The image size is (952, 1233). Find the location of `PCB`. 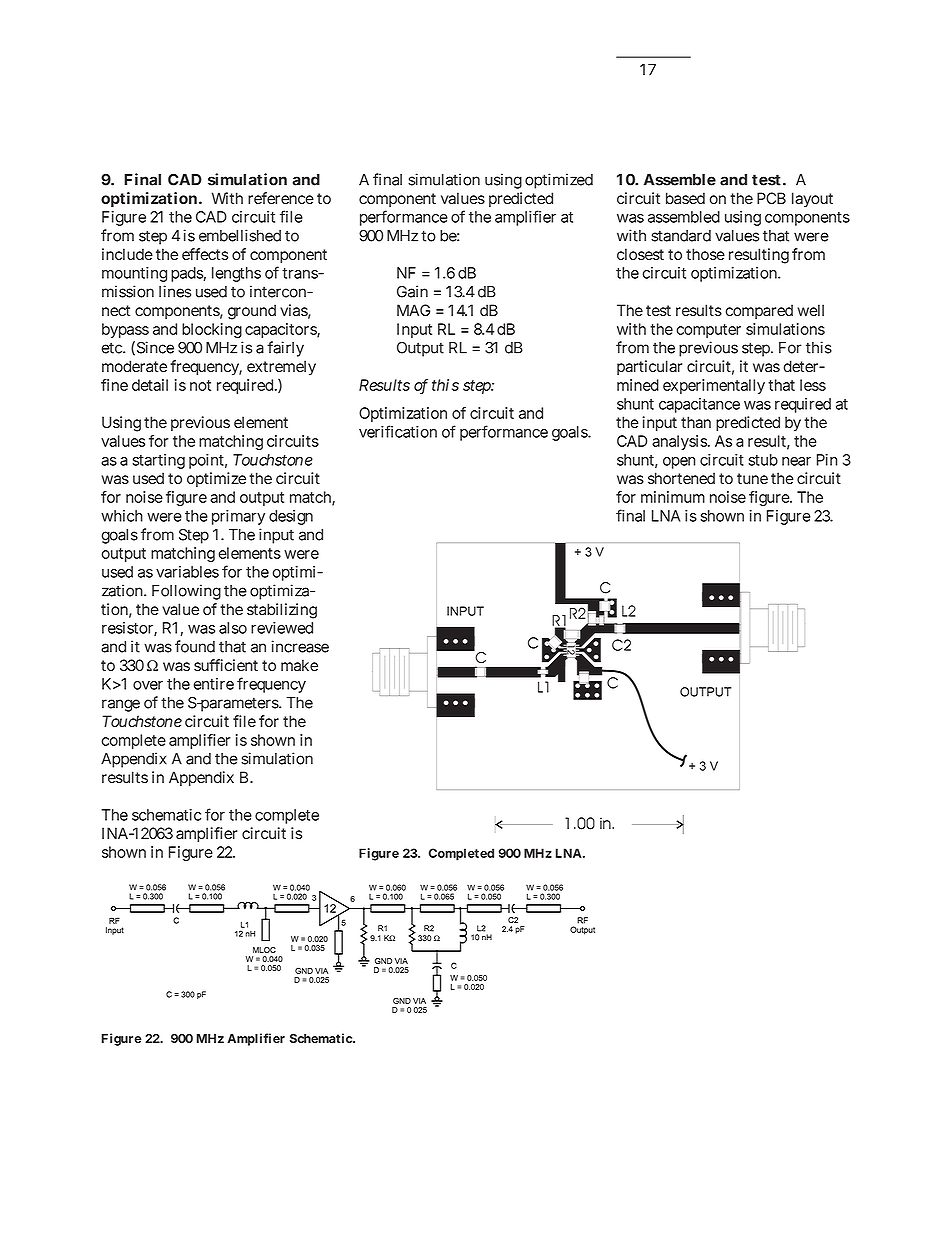

PCB is located at coordinates (771, 198).
